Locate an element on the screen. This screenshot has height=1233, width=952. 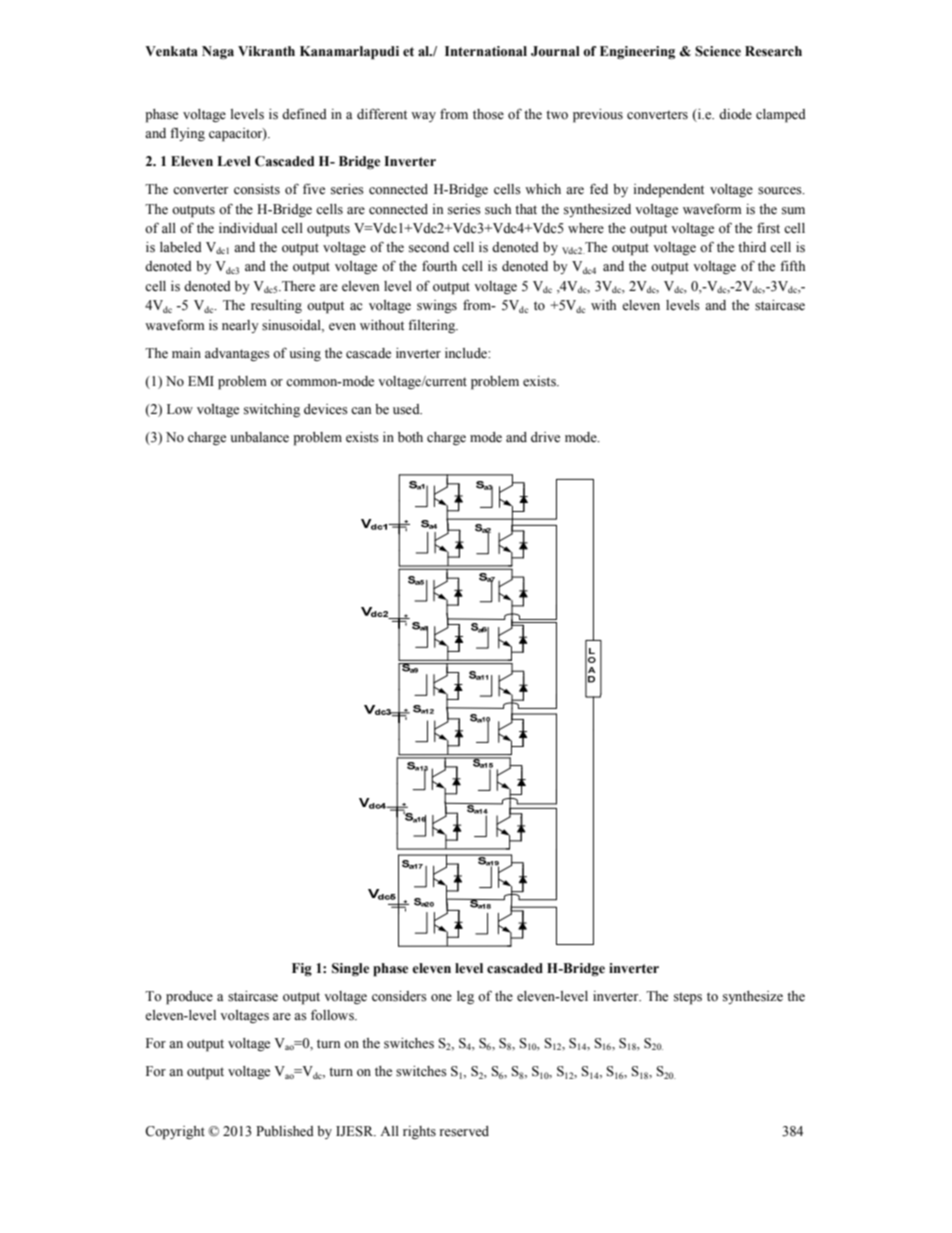
Published is located at coordinates (285, 1131).
